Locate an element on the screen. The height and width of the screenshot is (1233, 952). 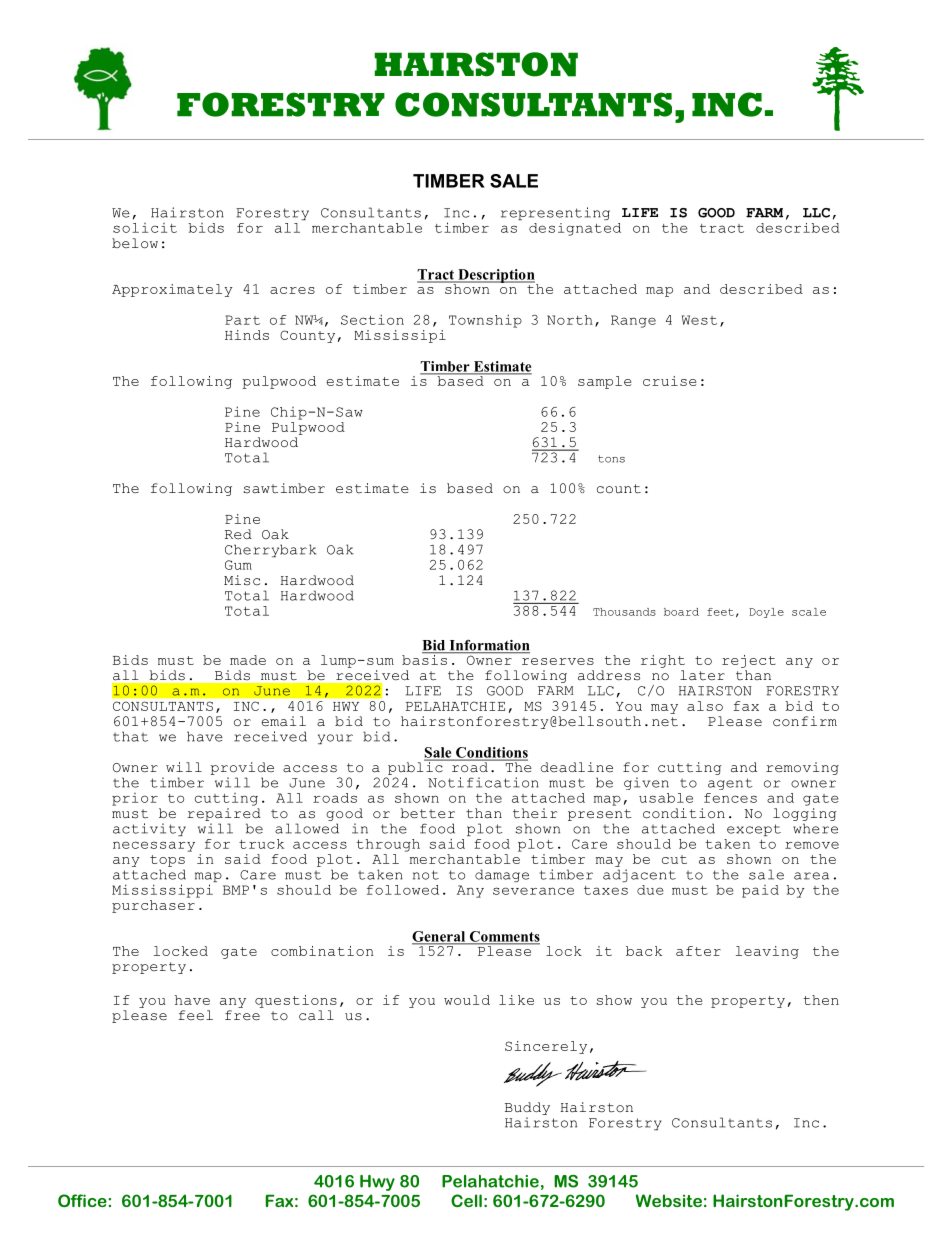
Description is located at coordinates (496, 277).
